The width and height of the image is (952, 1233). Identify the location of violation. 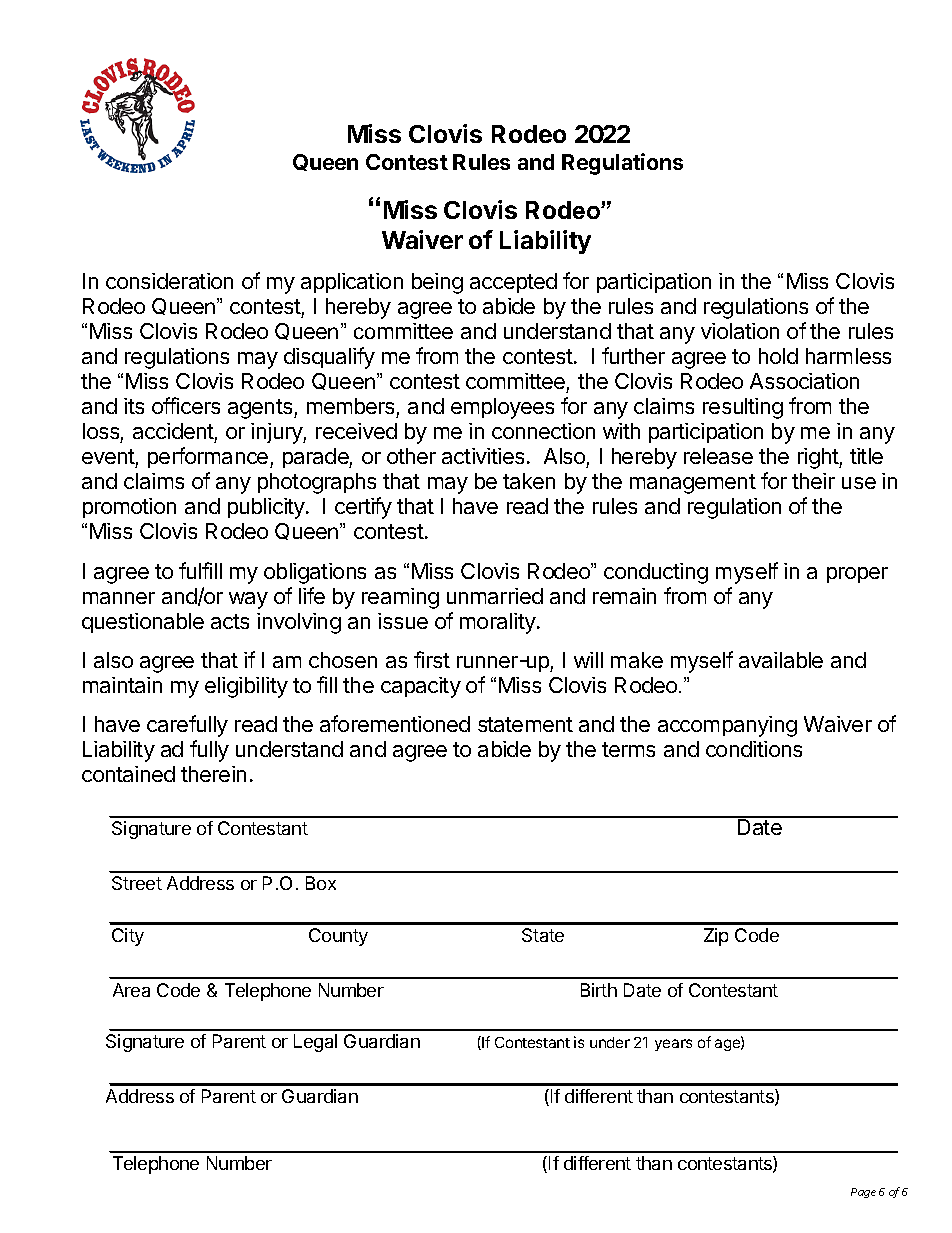
(740, 331).
